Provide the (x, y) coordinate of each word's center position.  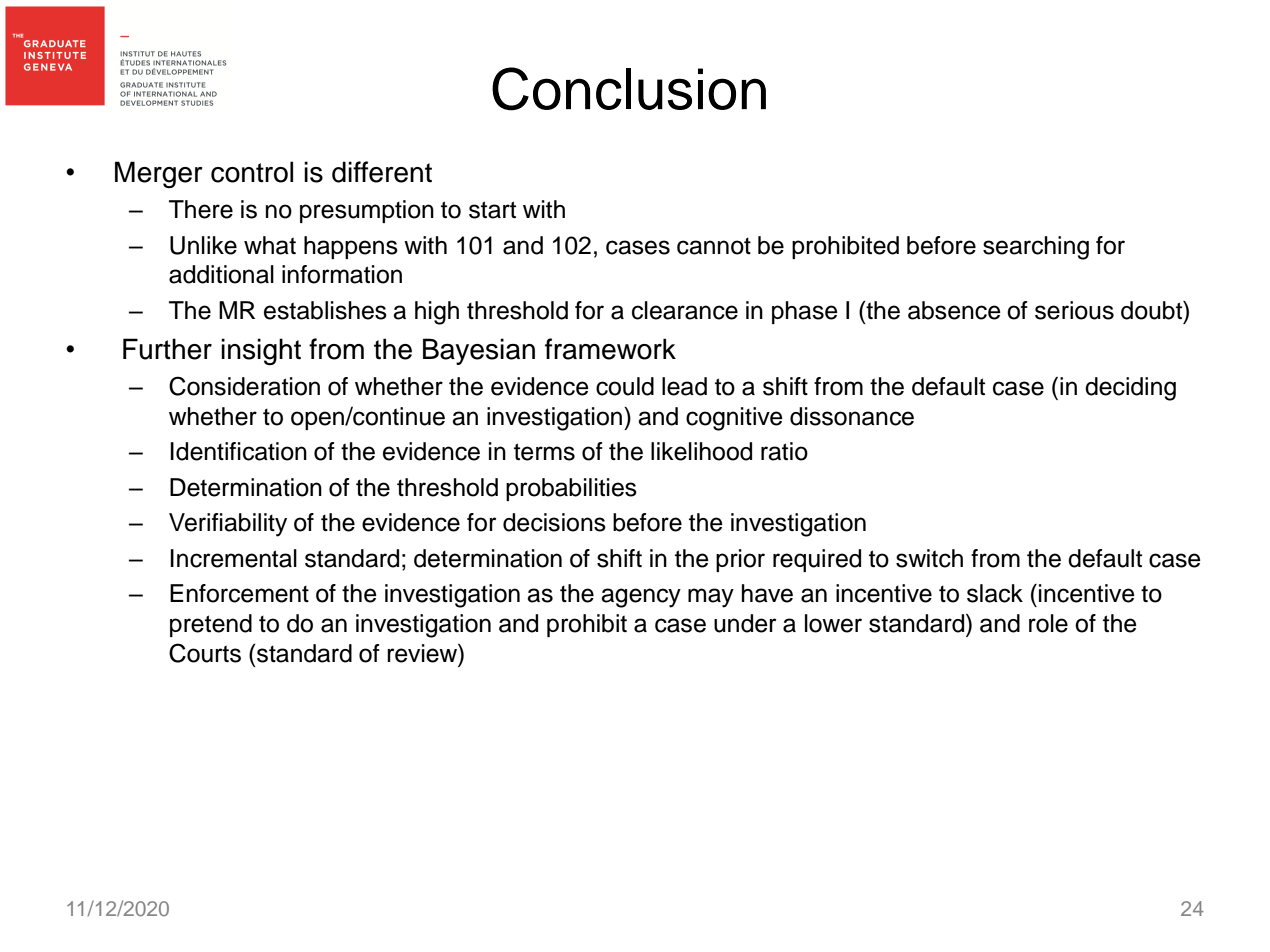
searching (1036, 248)
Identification (238, 451)
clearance (685, 310)
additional (221, 274)
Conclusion (629, 89)
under (745, 623)
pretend (211, 625)
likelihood (701, 451)
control (252, 172)
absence (954, 310)
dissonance (852, 416)
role (1048, 623)
